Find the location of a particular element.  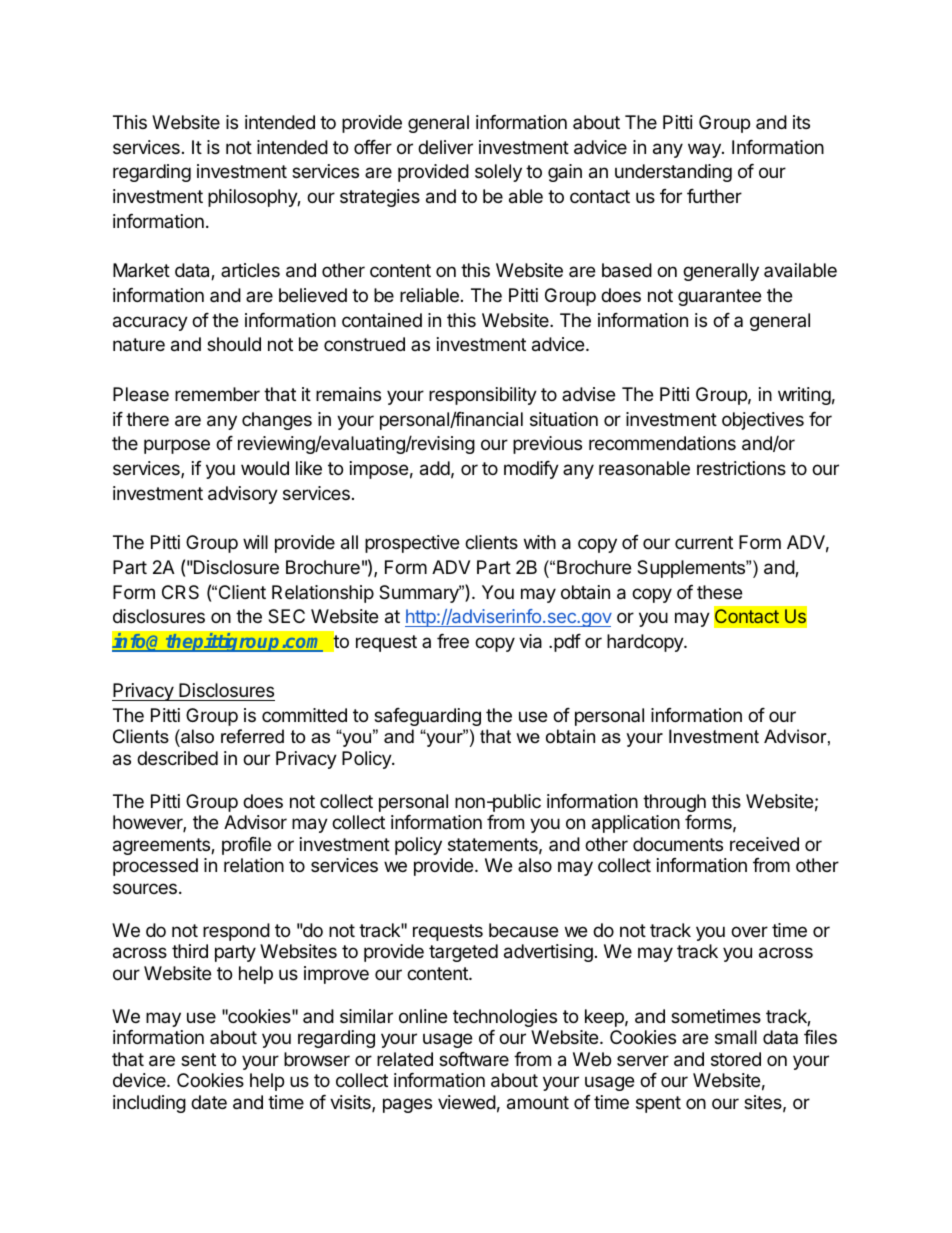

safeguarding is located at coordinates (427, 717).
